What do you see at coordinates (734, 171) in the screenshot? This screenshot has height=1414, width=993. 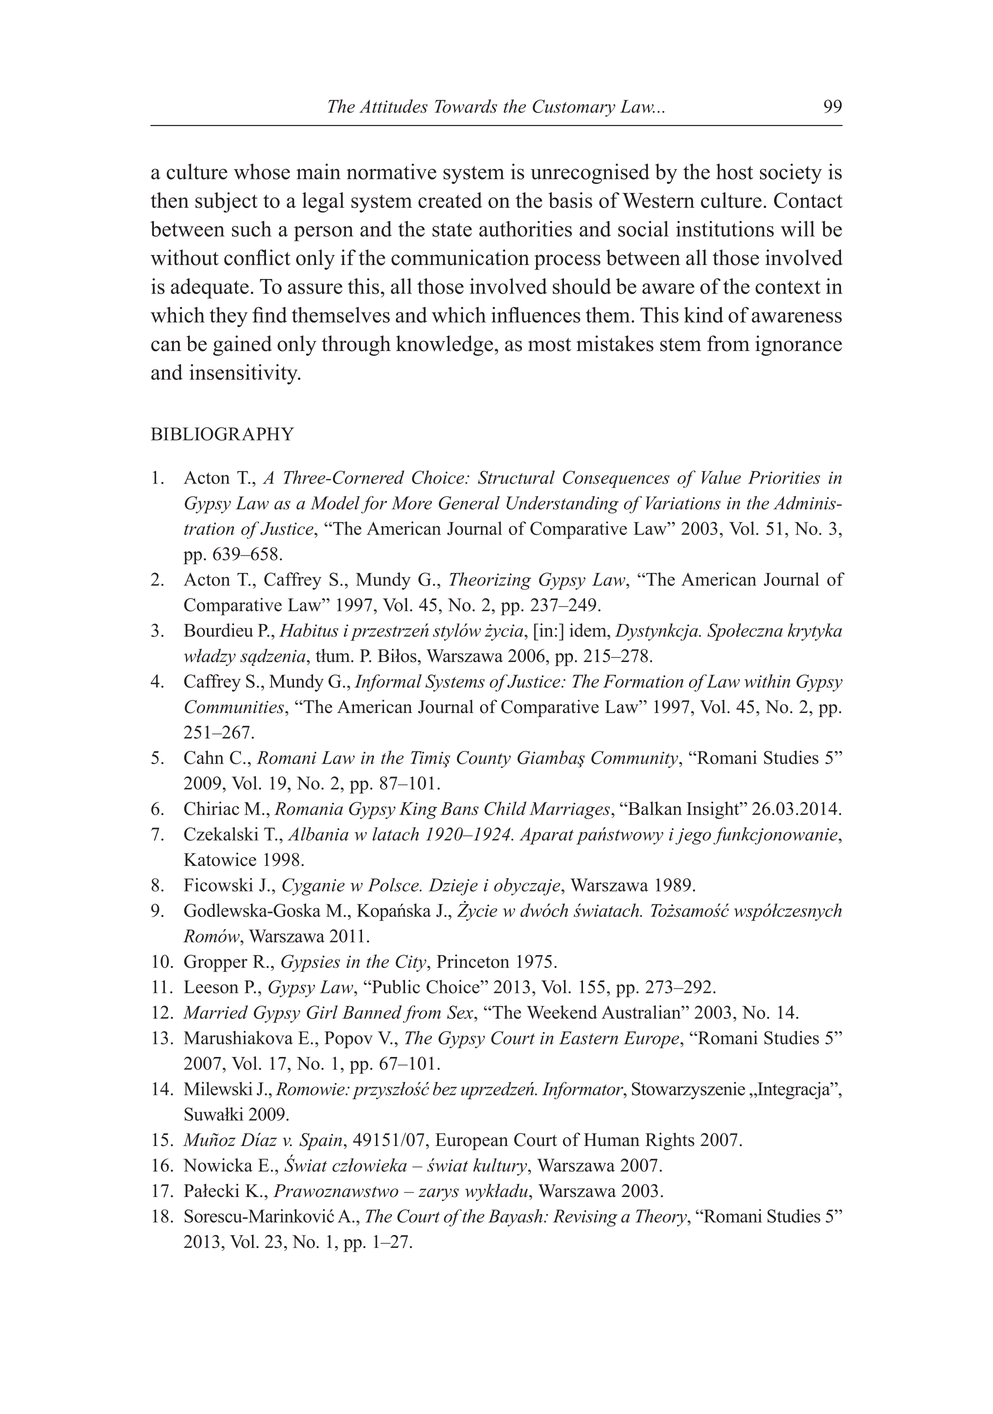 I see `host` at bounding box center [734, 171].
